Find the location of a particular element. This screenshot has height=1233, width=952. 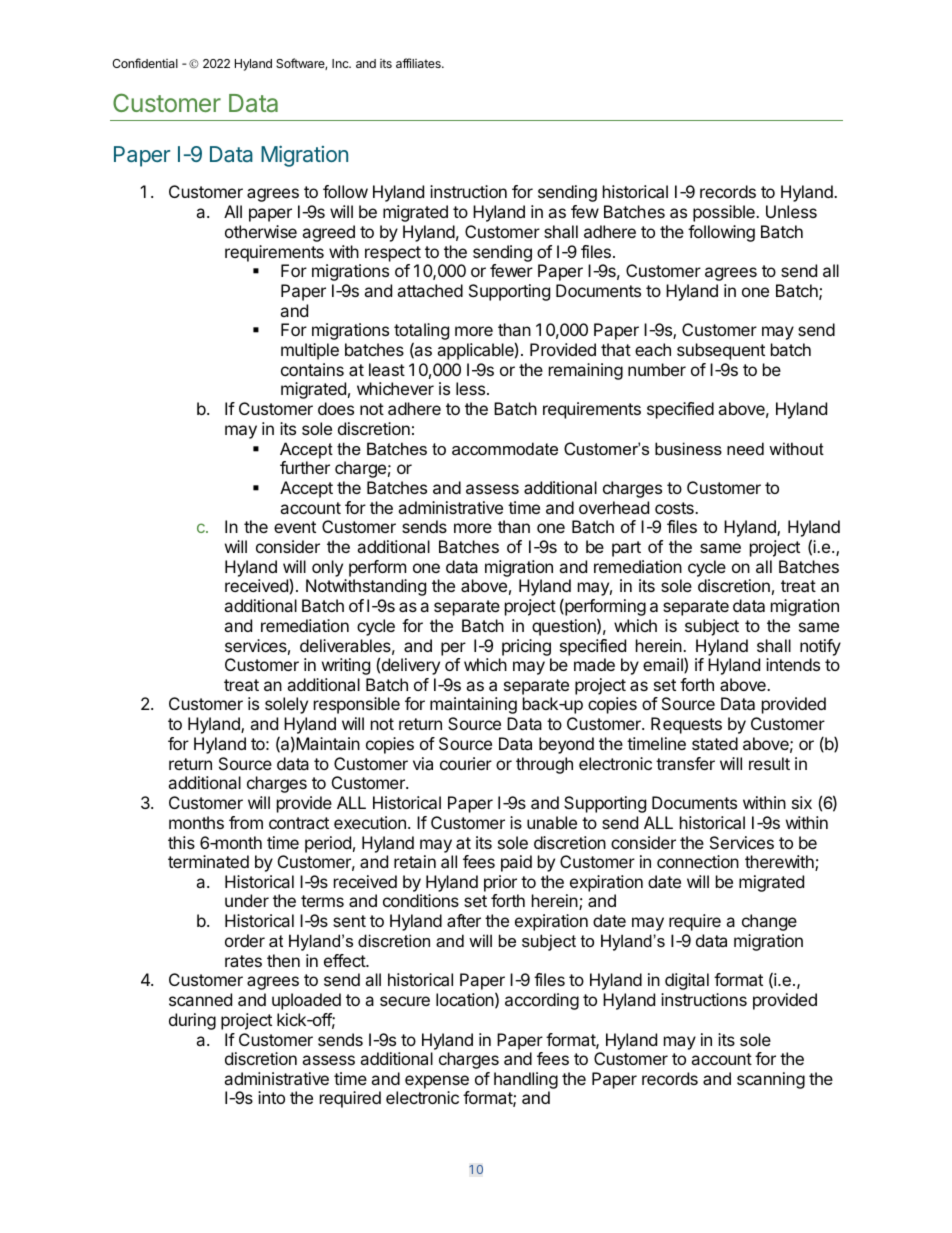

stated is located at coordinates (715, 743).
